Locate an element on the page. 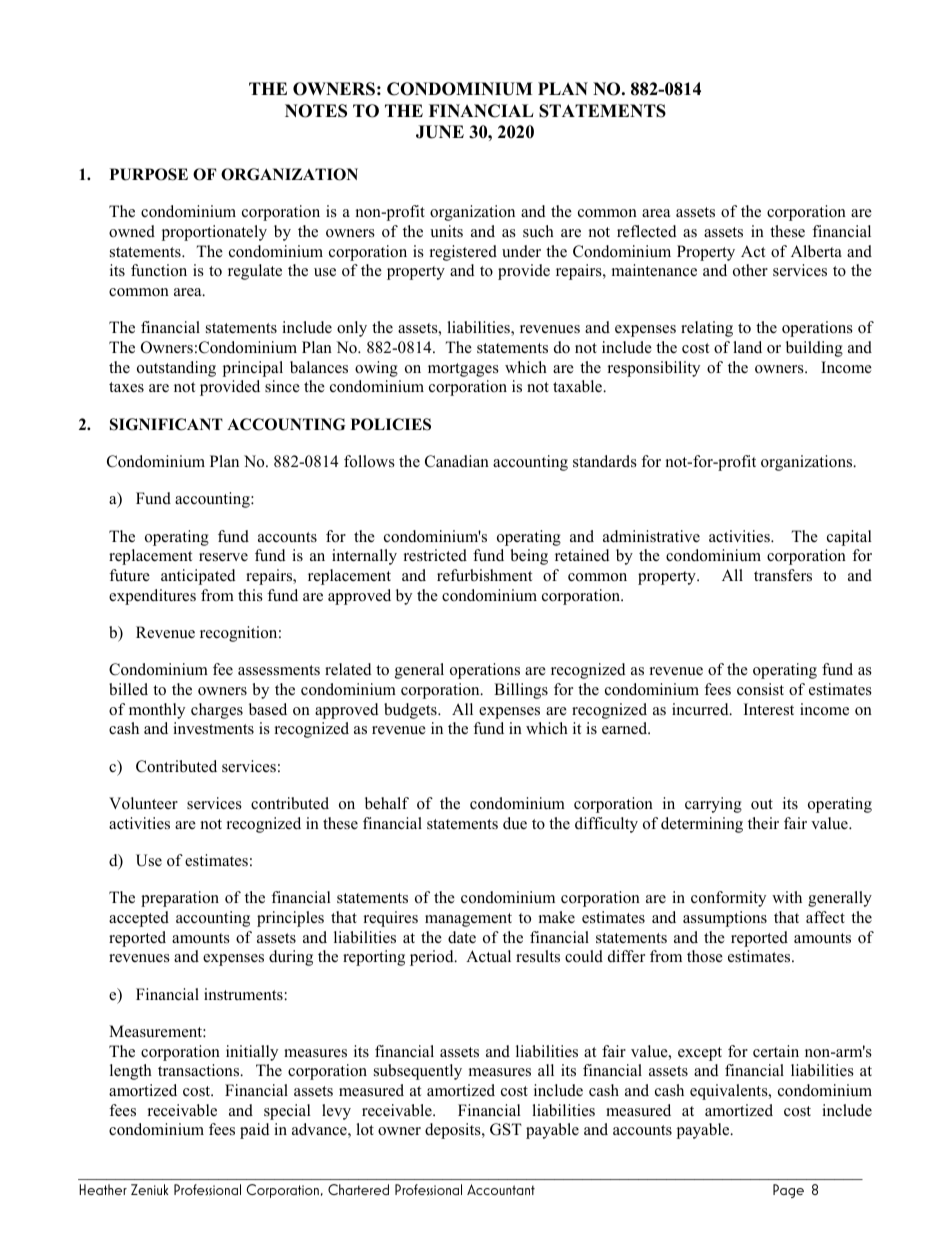  PURPOSE is located at coordinates (149, 174).
